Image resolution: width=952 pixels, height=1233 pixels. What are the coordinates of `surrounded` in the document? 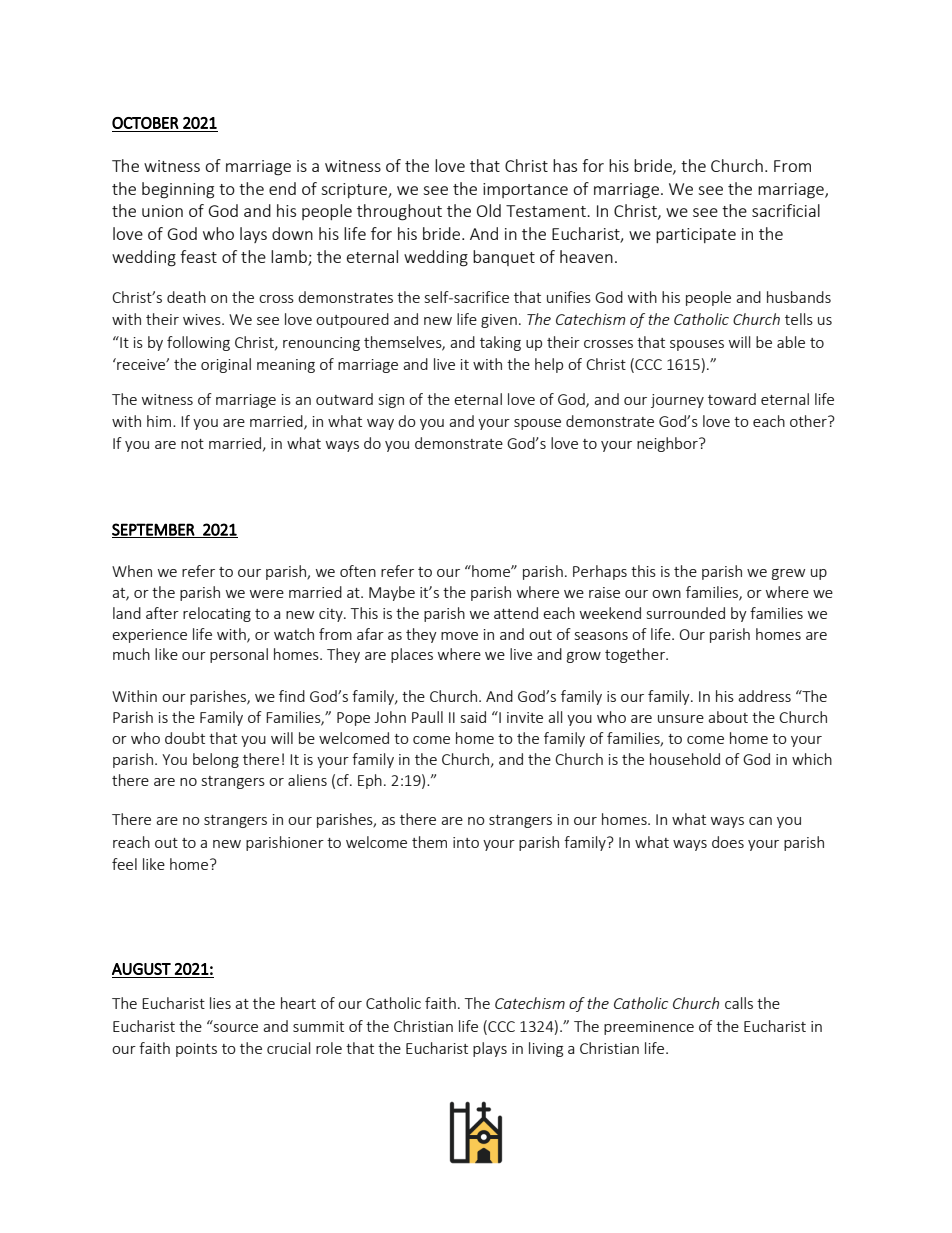 It's located at (686, 613).
